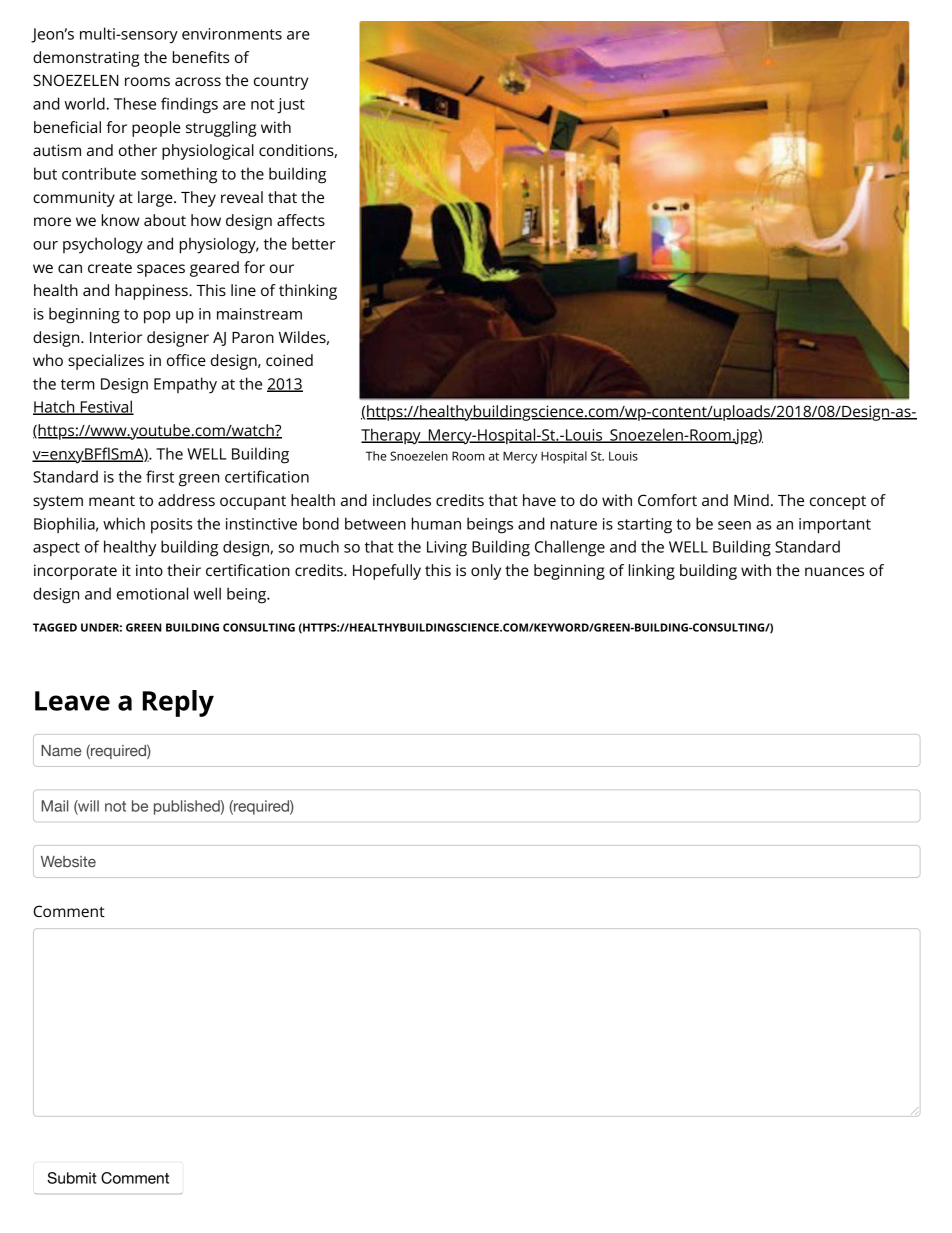 Image resolution: width=952 pixels, height=1233 pixels. What do you see at coordinates (281, 83) in the screenshot?
I see `country` at bounding box center [281, 83].
